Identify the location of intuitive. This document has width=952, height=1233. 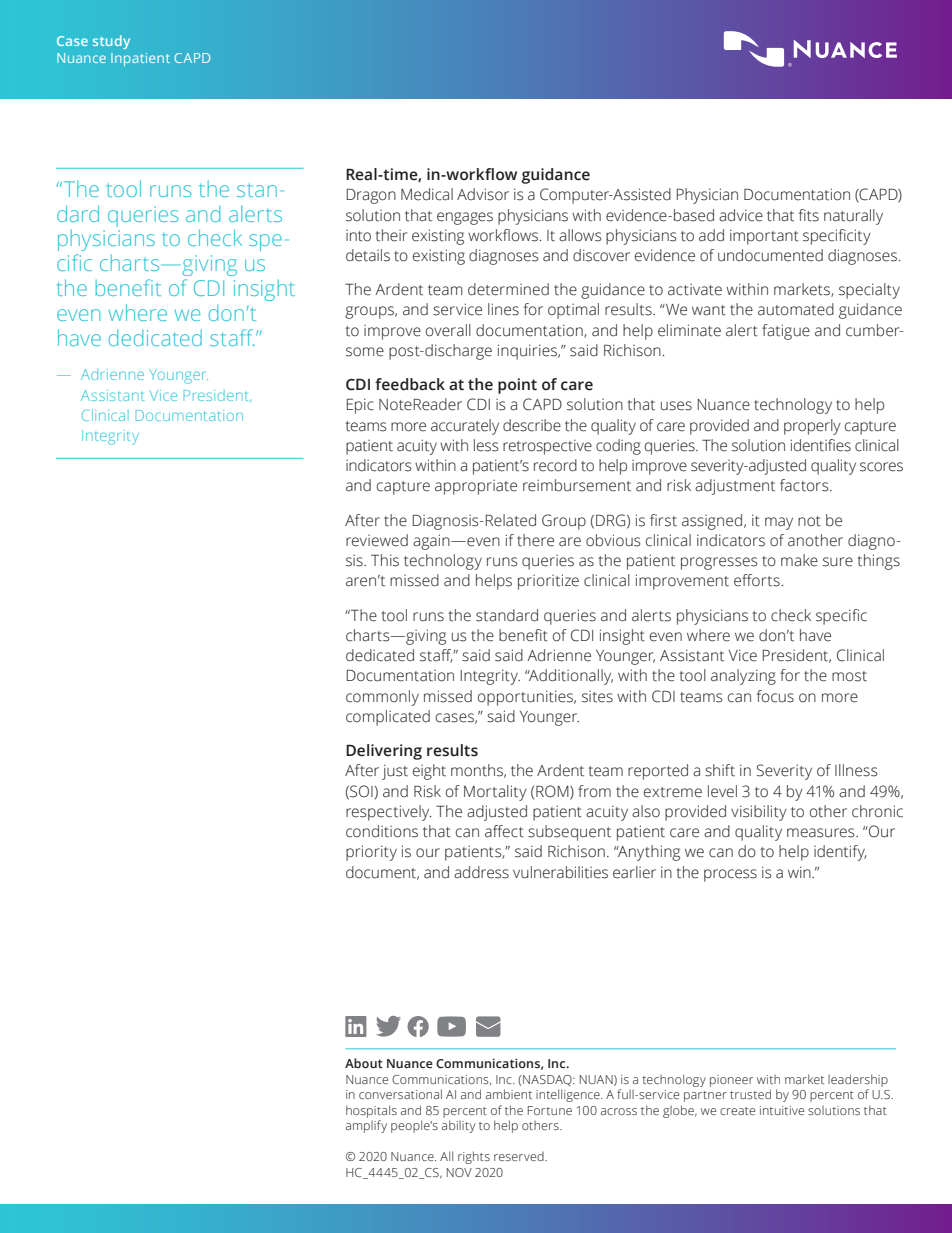
(782, 1110).
